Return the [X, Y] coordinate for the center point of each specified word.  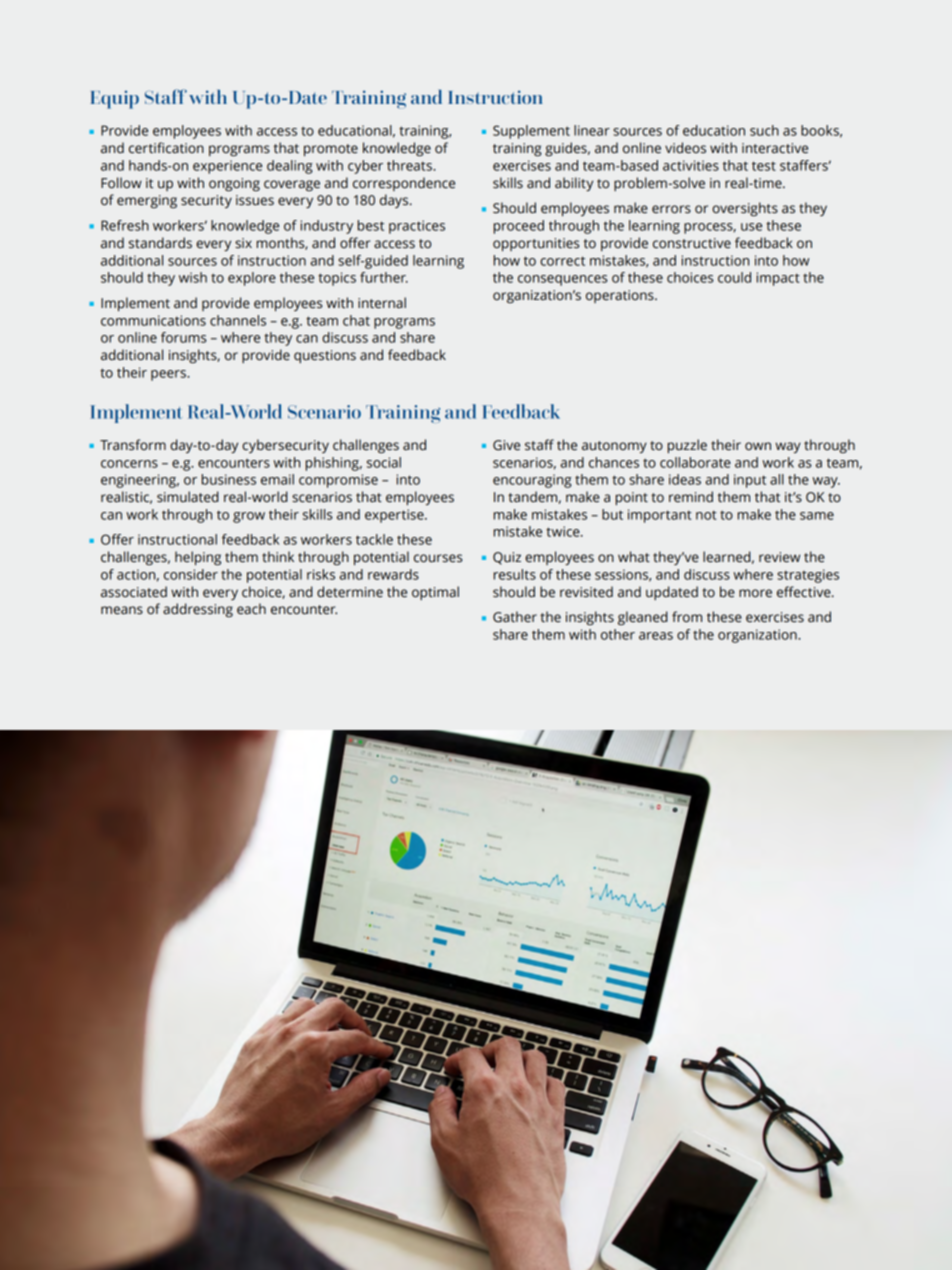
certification [166, 148]
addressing [198, 610]
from [687, 617]
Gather [515, 617]
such [764, 130]
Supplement [531, 132]
